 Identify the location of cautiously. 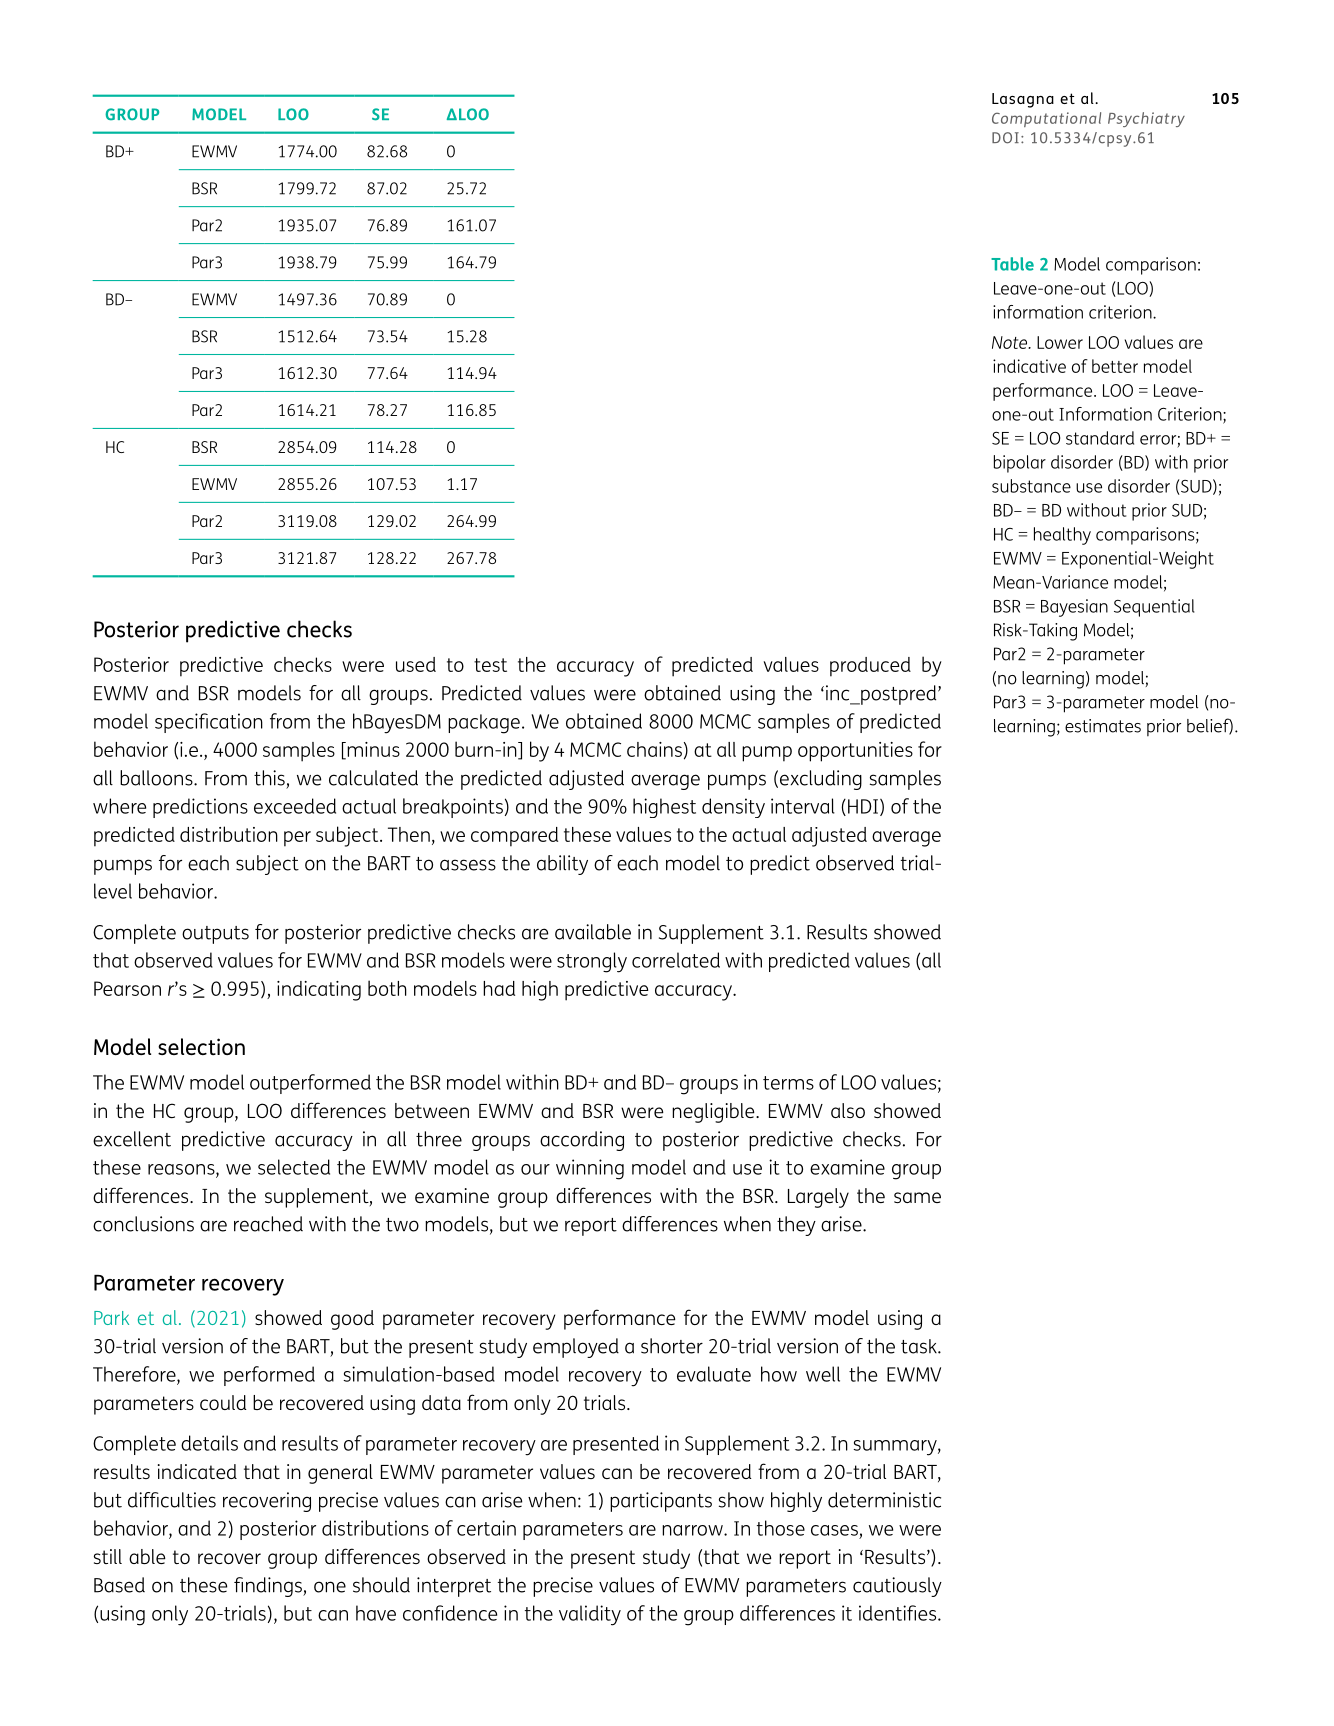
(897, 1587).
